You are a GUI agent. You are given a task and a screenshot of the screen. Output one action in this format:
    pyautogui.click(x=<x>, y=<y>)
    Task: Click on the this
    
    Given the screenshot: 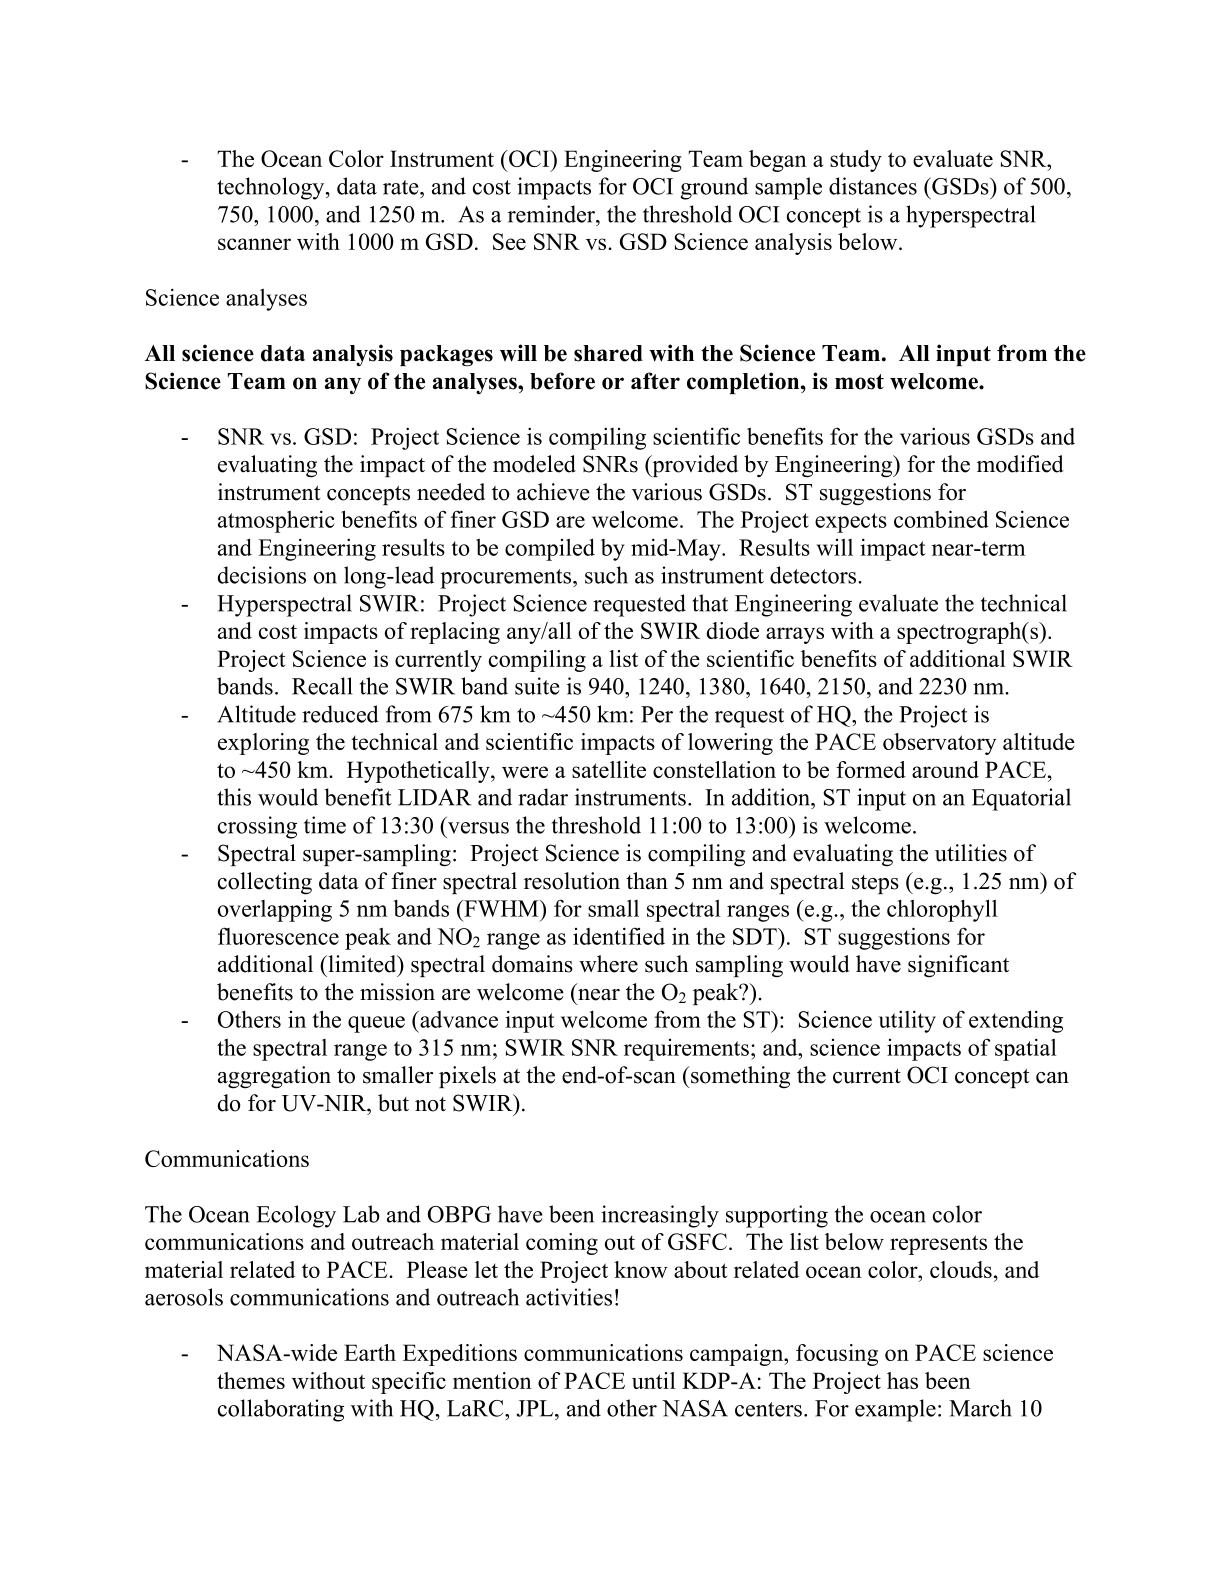 What is the action you would take?
    pyautogui.click(x=234, y=797)
